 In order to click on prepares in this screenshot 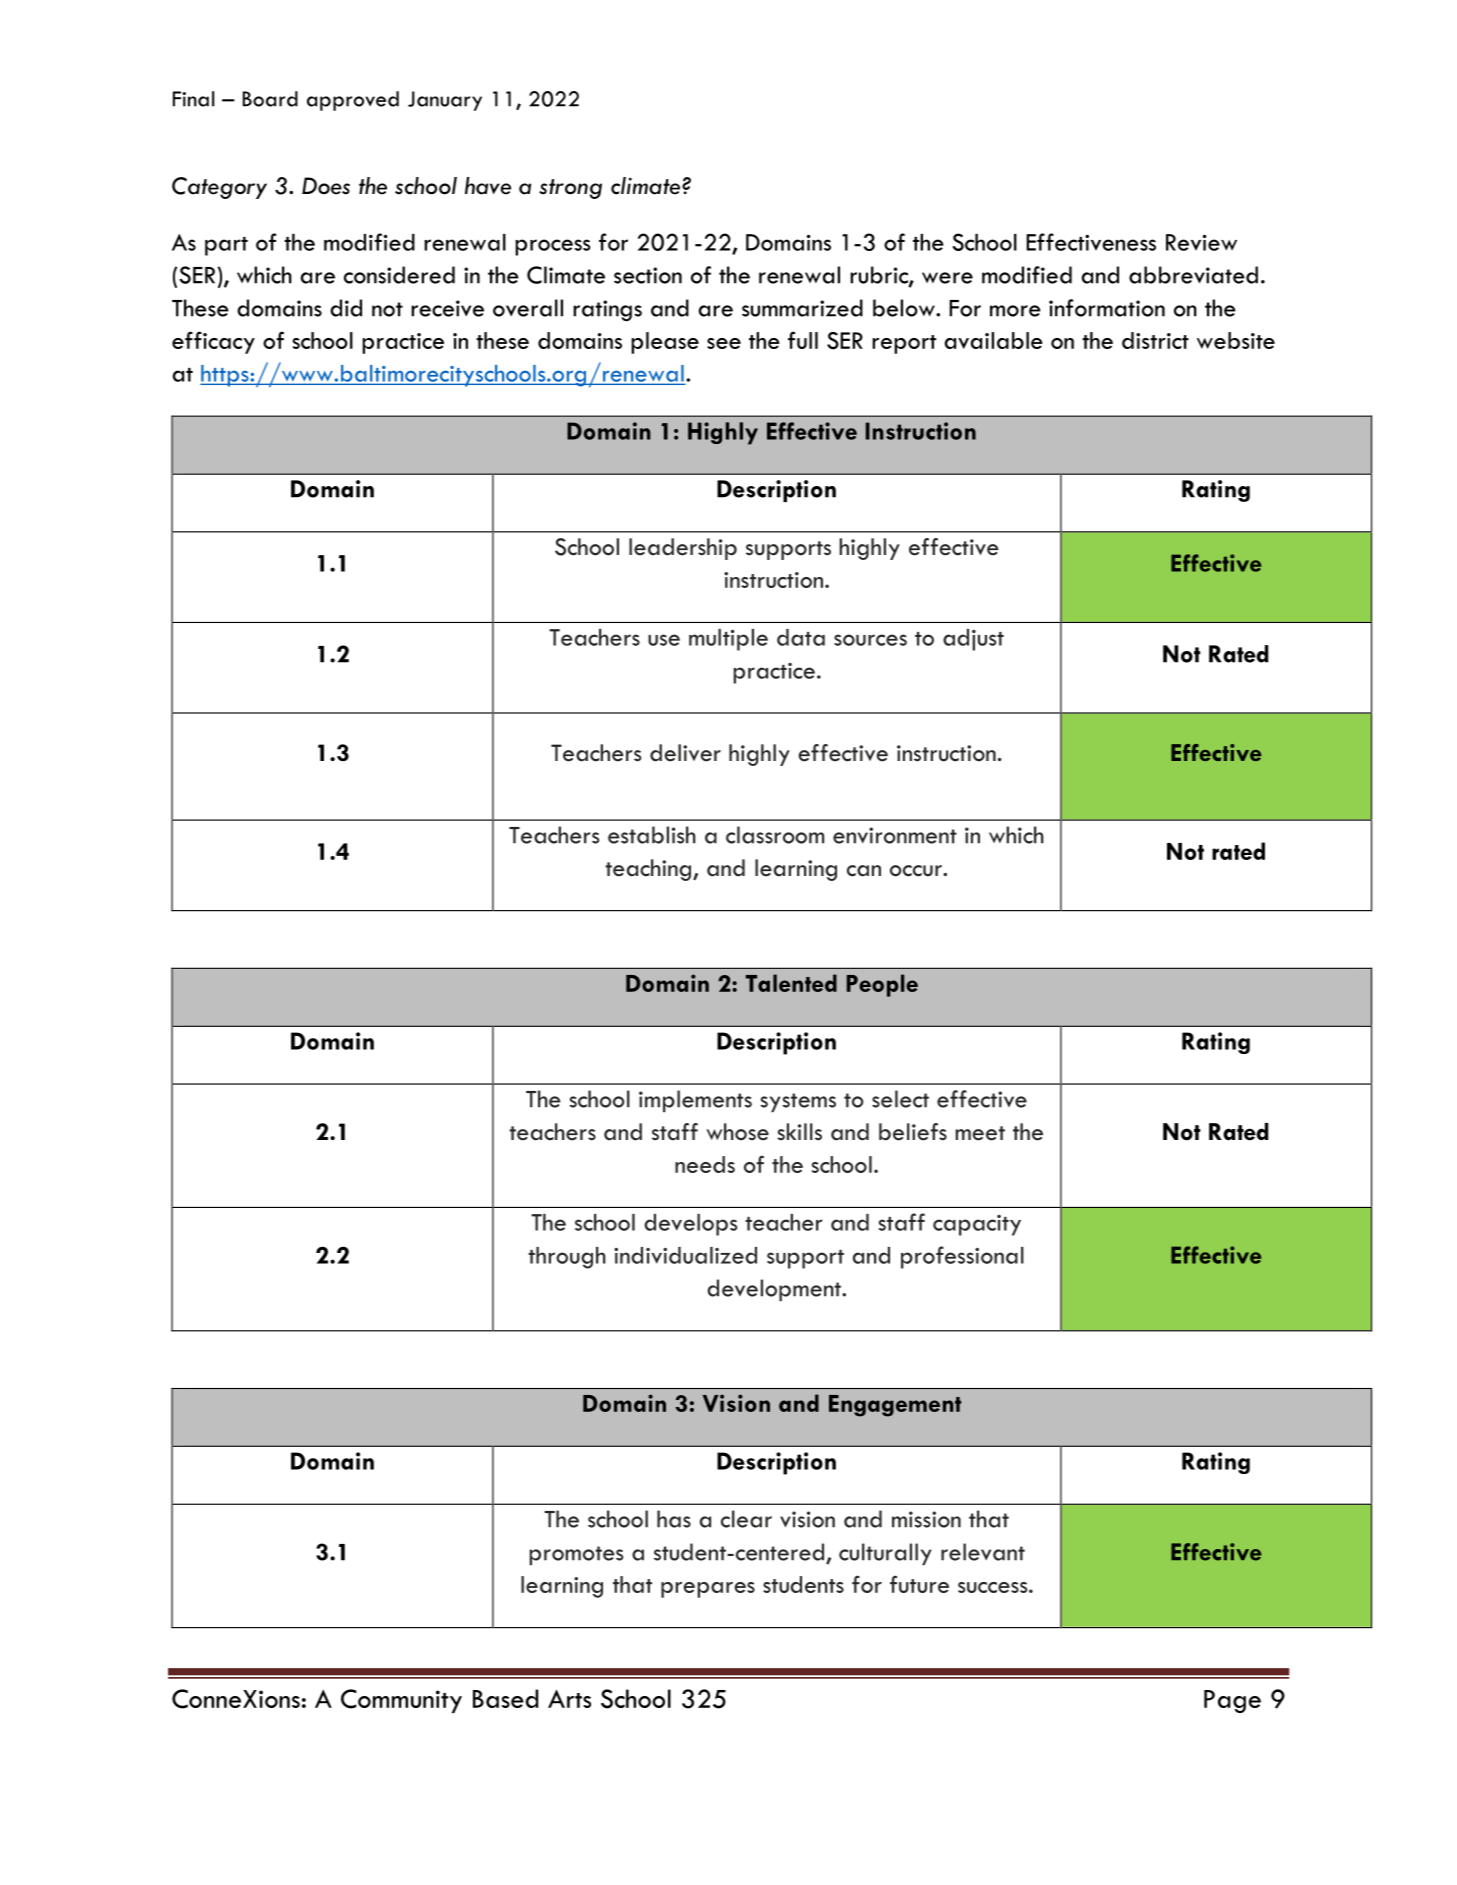, I will do `click(708, 1590)`.
